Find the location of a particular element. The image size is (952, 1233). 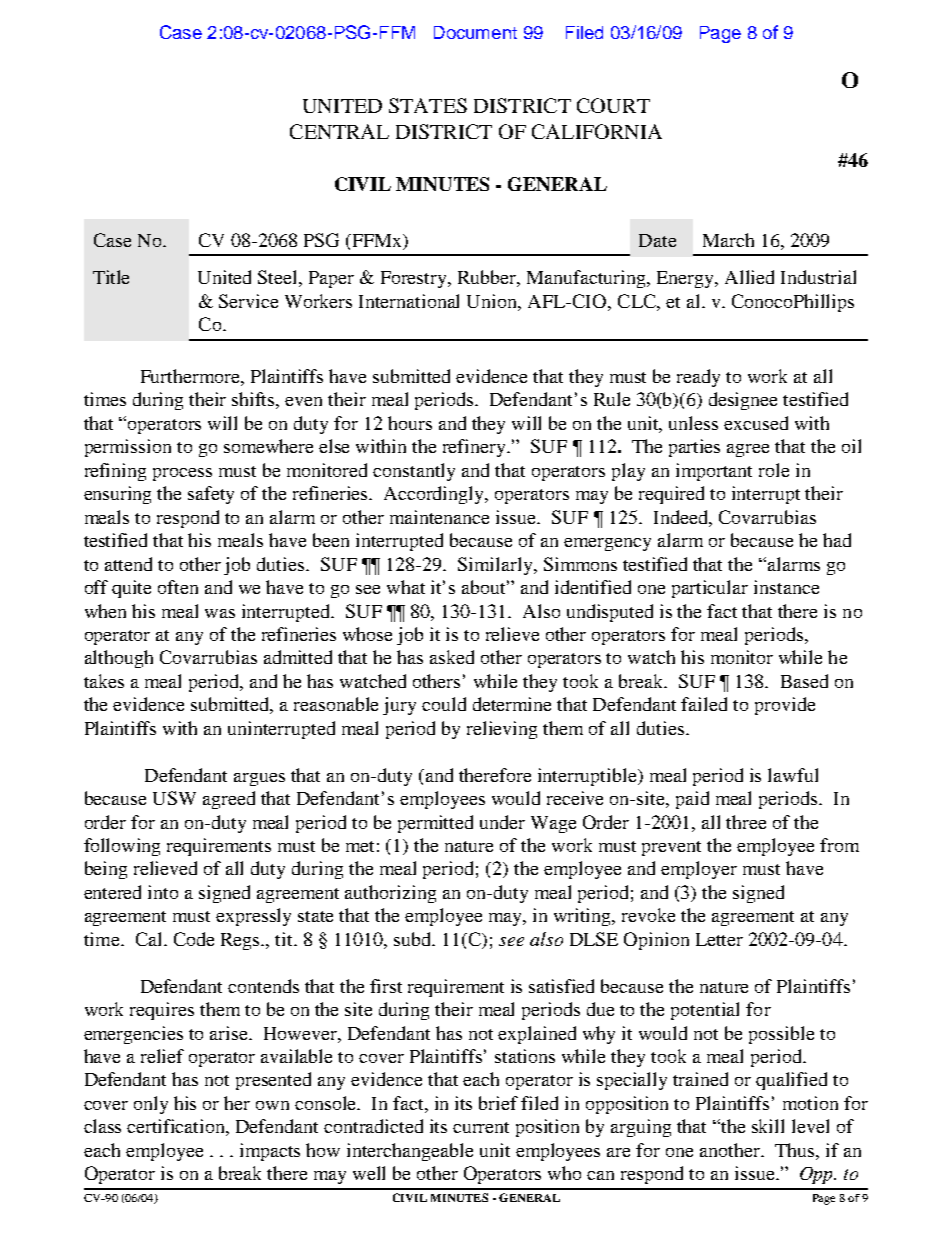

Similarly is located at coordinates (496, 566).
